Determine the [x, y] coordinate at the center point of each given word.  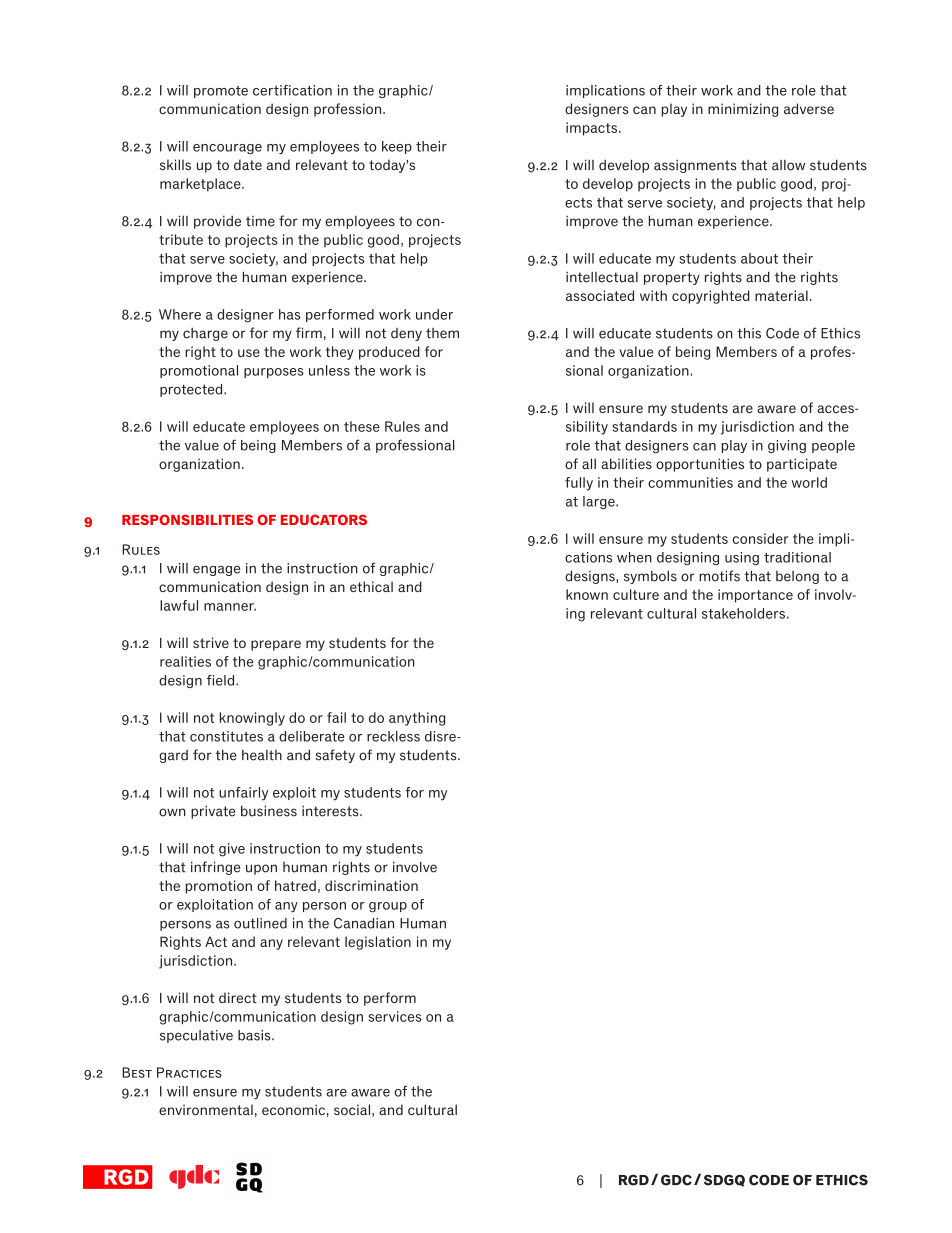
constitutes [226, 736]
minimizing [743, 110]
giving [787, 446]
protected [192, 390]
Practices [189, 1072]
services [395, 1016]
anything [417, 719]
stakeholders [743, 613]
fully [579, 484]
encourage [227, 149]
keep [397, 147]
